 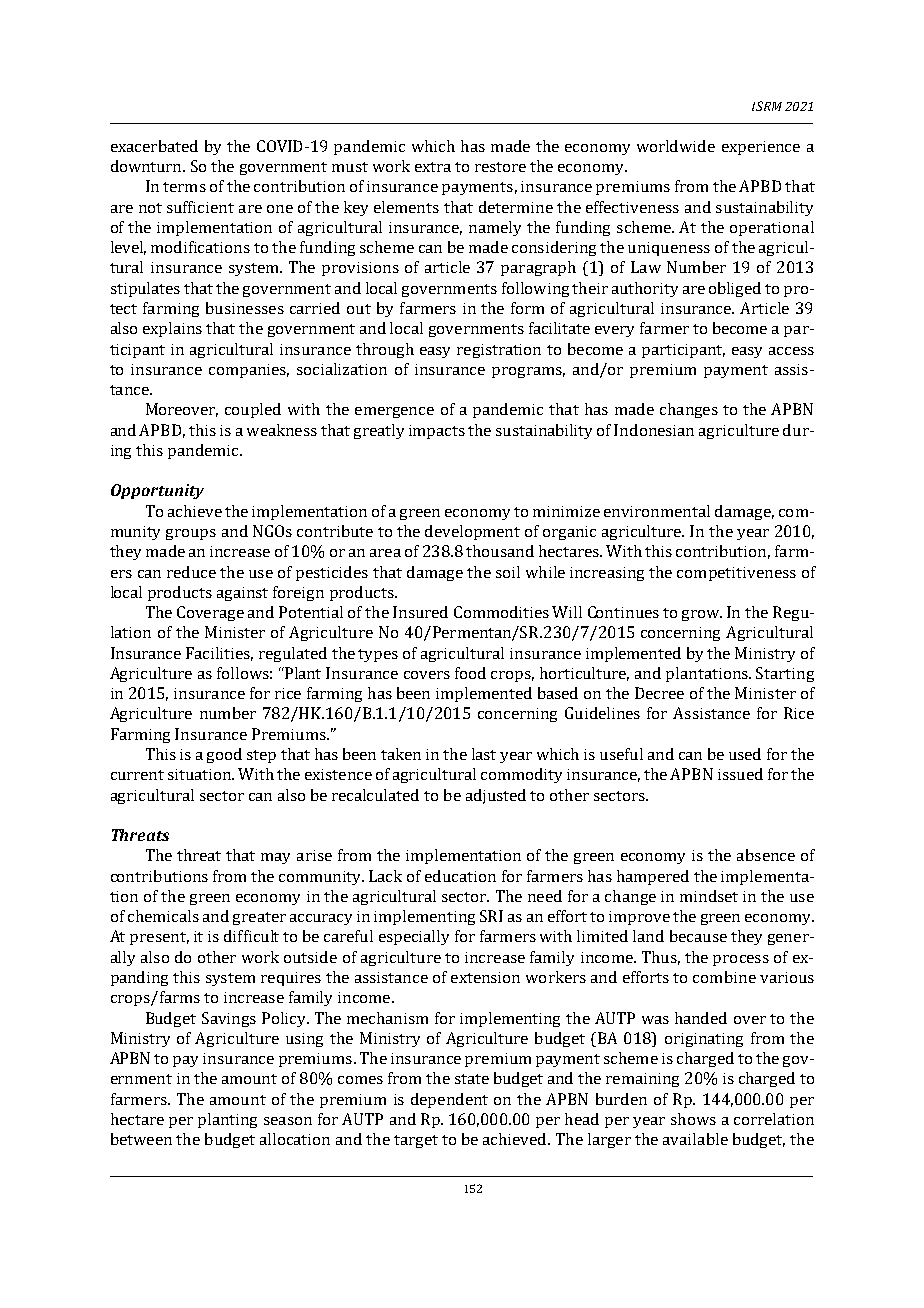 What do you see at coordinates (224, 755) in the screenshot?
I see `good` at bounding box center [224, 755].
